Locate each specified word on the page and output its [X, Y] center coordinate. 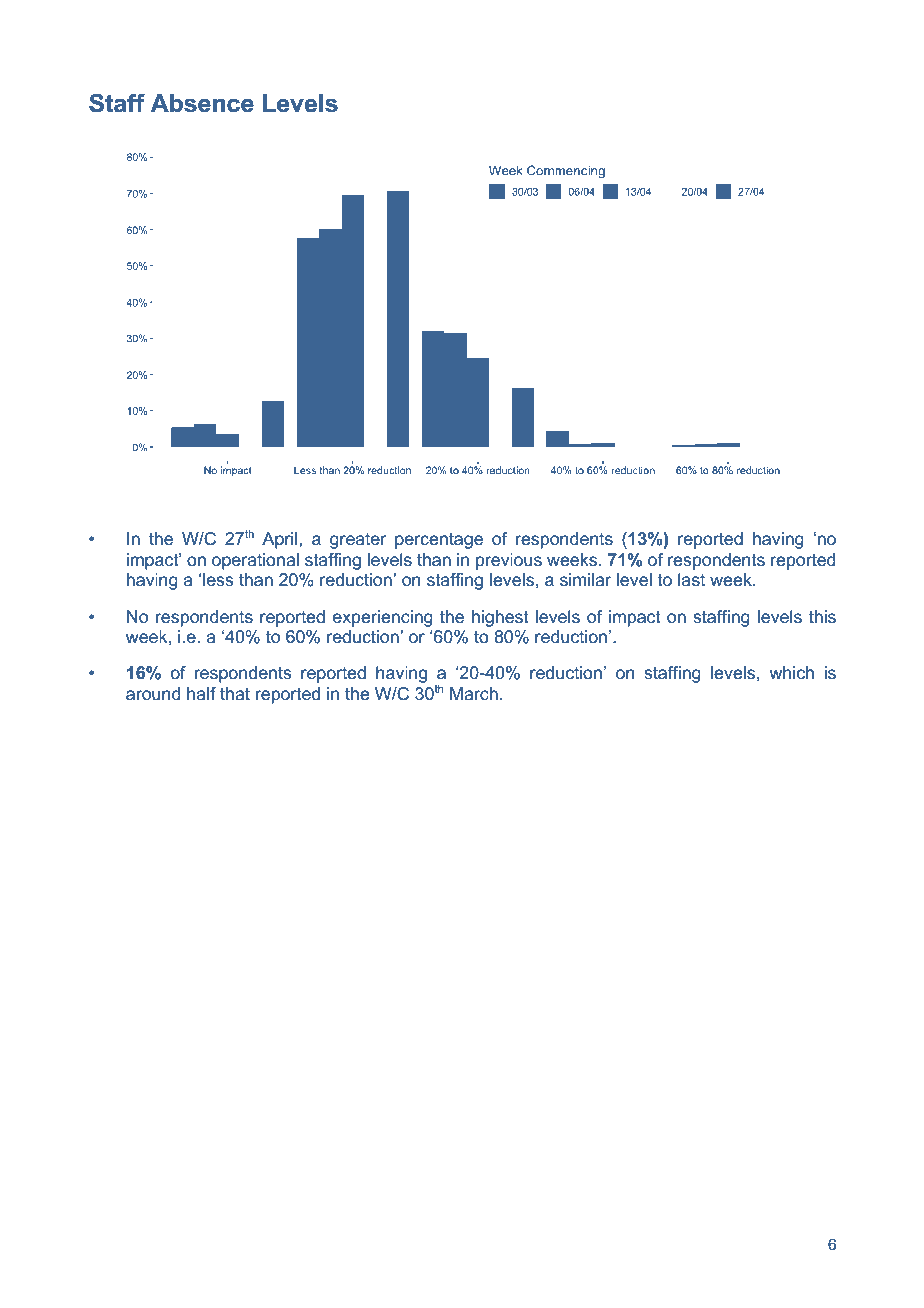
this [822, 616]
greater [358, 541]
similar [585, 579]
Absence [202, 103]
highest [500, 618]
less [218, 580]
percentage [439, 540]
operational [255, 561]
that [235, 693]
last [691, 579]
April [279, 540]
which [791, 672]
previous [509, 561]
